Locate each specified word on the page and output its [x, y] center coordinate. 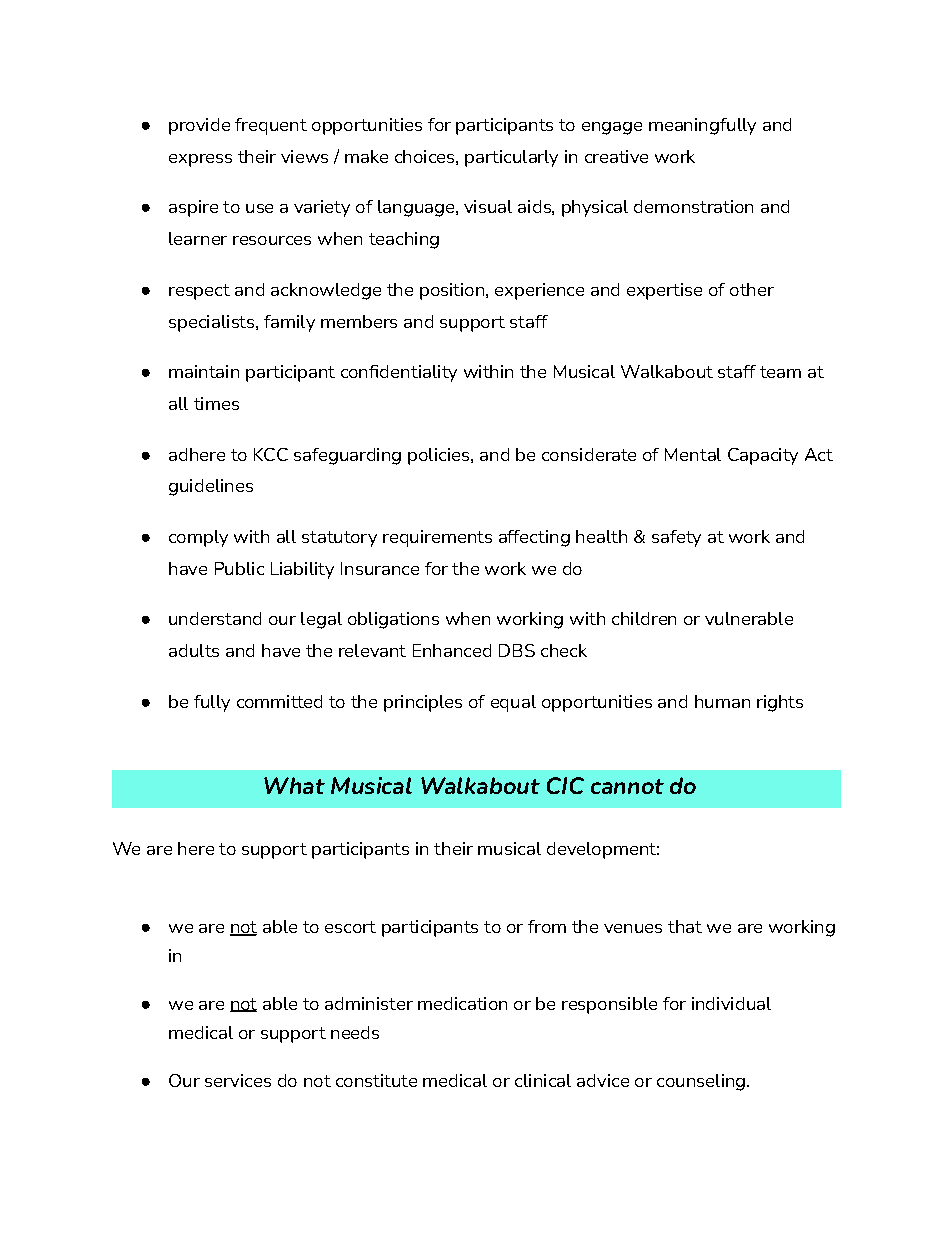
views [304, 156]
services [238, 1080]
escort [350, 927]
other [752, 289]
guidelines [211, 487]
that [685, 926]
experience [539, 291]
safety [676, 538]
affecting [534, 538]
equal [513, 703]
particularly [511, 158]
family [289, 323]
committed [279, 701]
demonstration [693, 206]
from [547, 926]
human [722, 701]
